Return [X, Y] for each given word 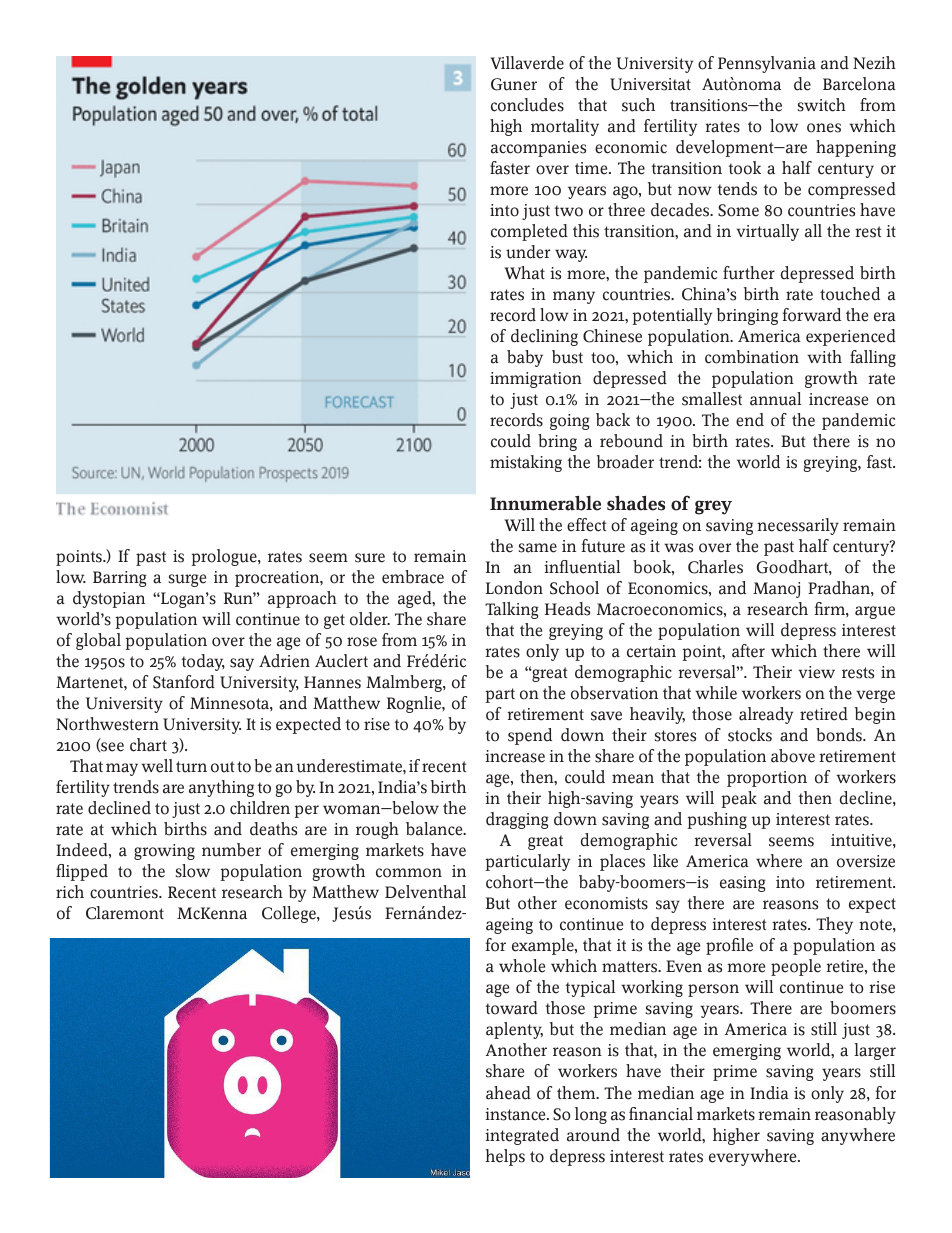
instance [516, 1114]
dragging [517, 820]
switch [822, 105]
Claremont [125, 913]
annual [775, 399]
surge [187, 580]
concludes [527, 105]
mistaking [526, 463]
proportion [767, 779]
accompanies [538, 149]
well [157, 766]
